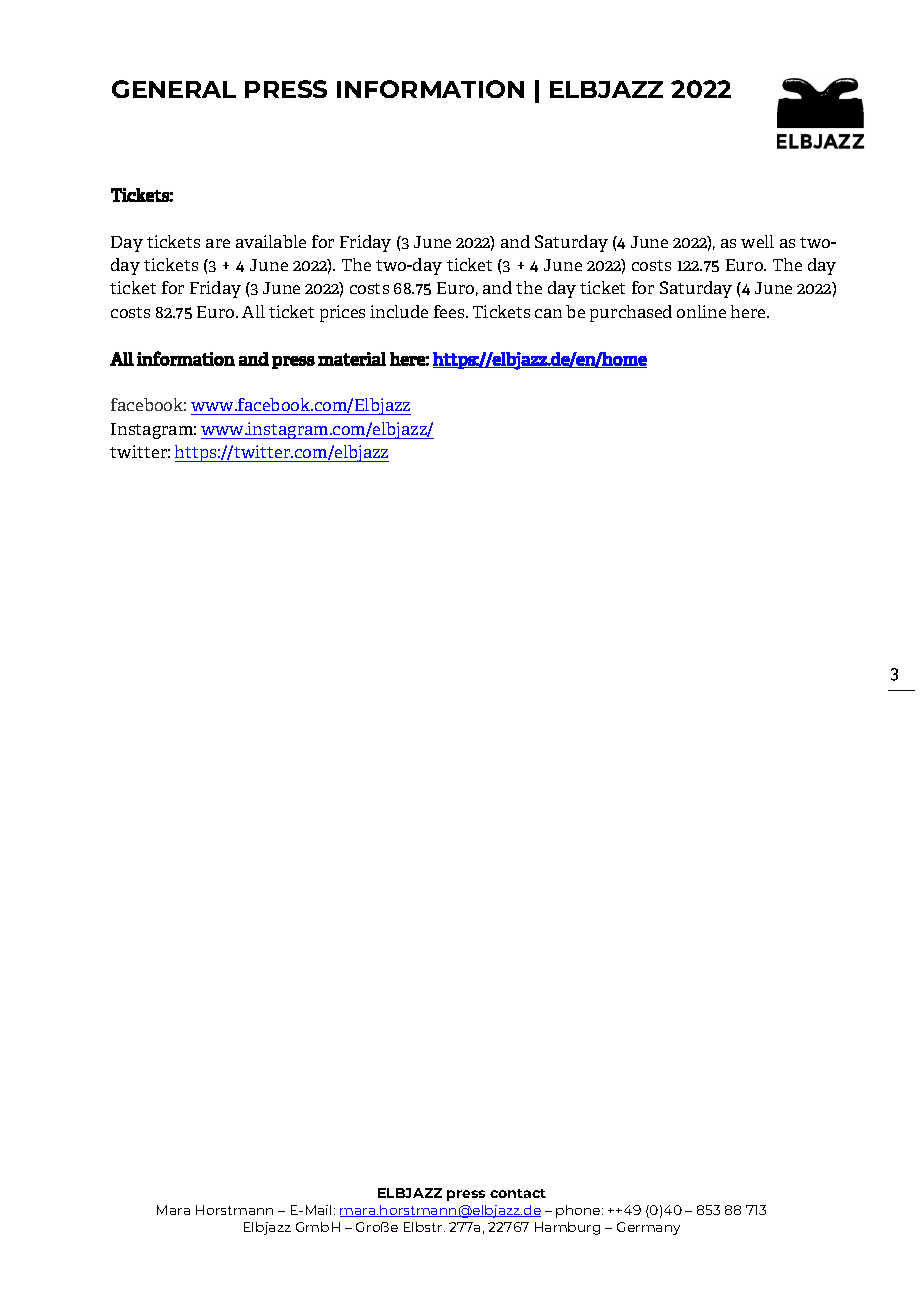 The height and width of the document is (1308, 924). Describe the element at coordinates (174, 89) in the document. I see `GENERAL` at that location.
